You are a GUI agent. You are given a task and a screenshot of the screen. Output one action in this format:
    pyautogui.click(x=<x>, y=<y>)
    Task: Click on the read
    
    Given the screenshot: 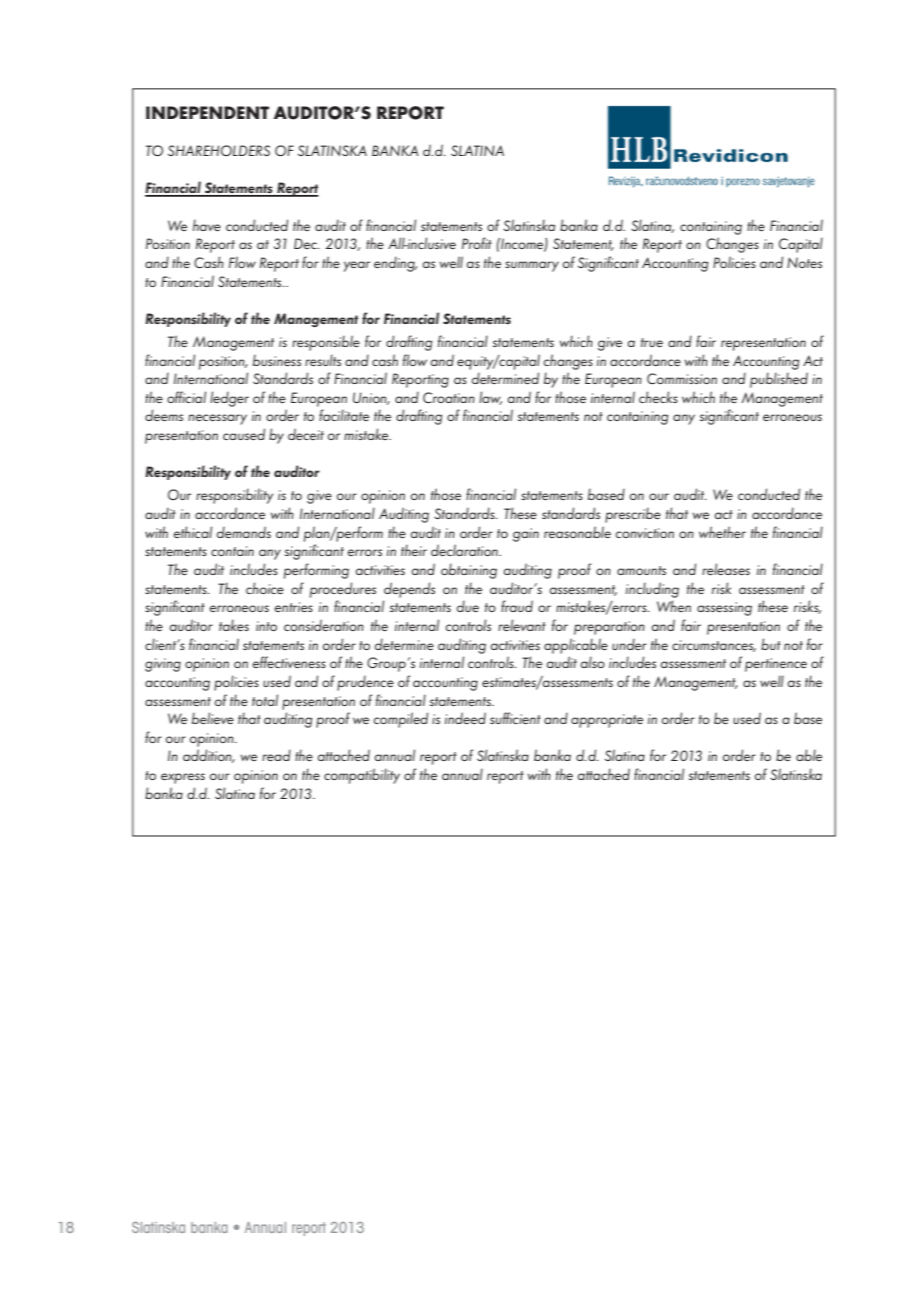 What is the action you would take?
    pyautogui.click(x=276, y=755)
